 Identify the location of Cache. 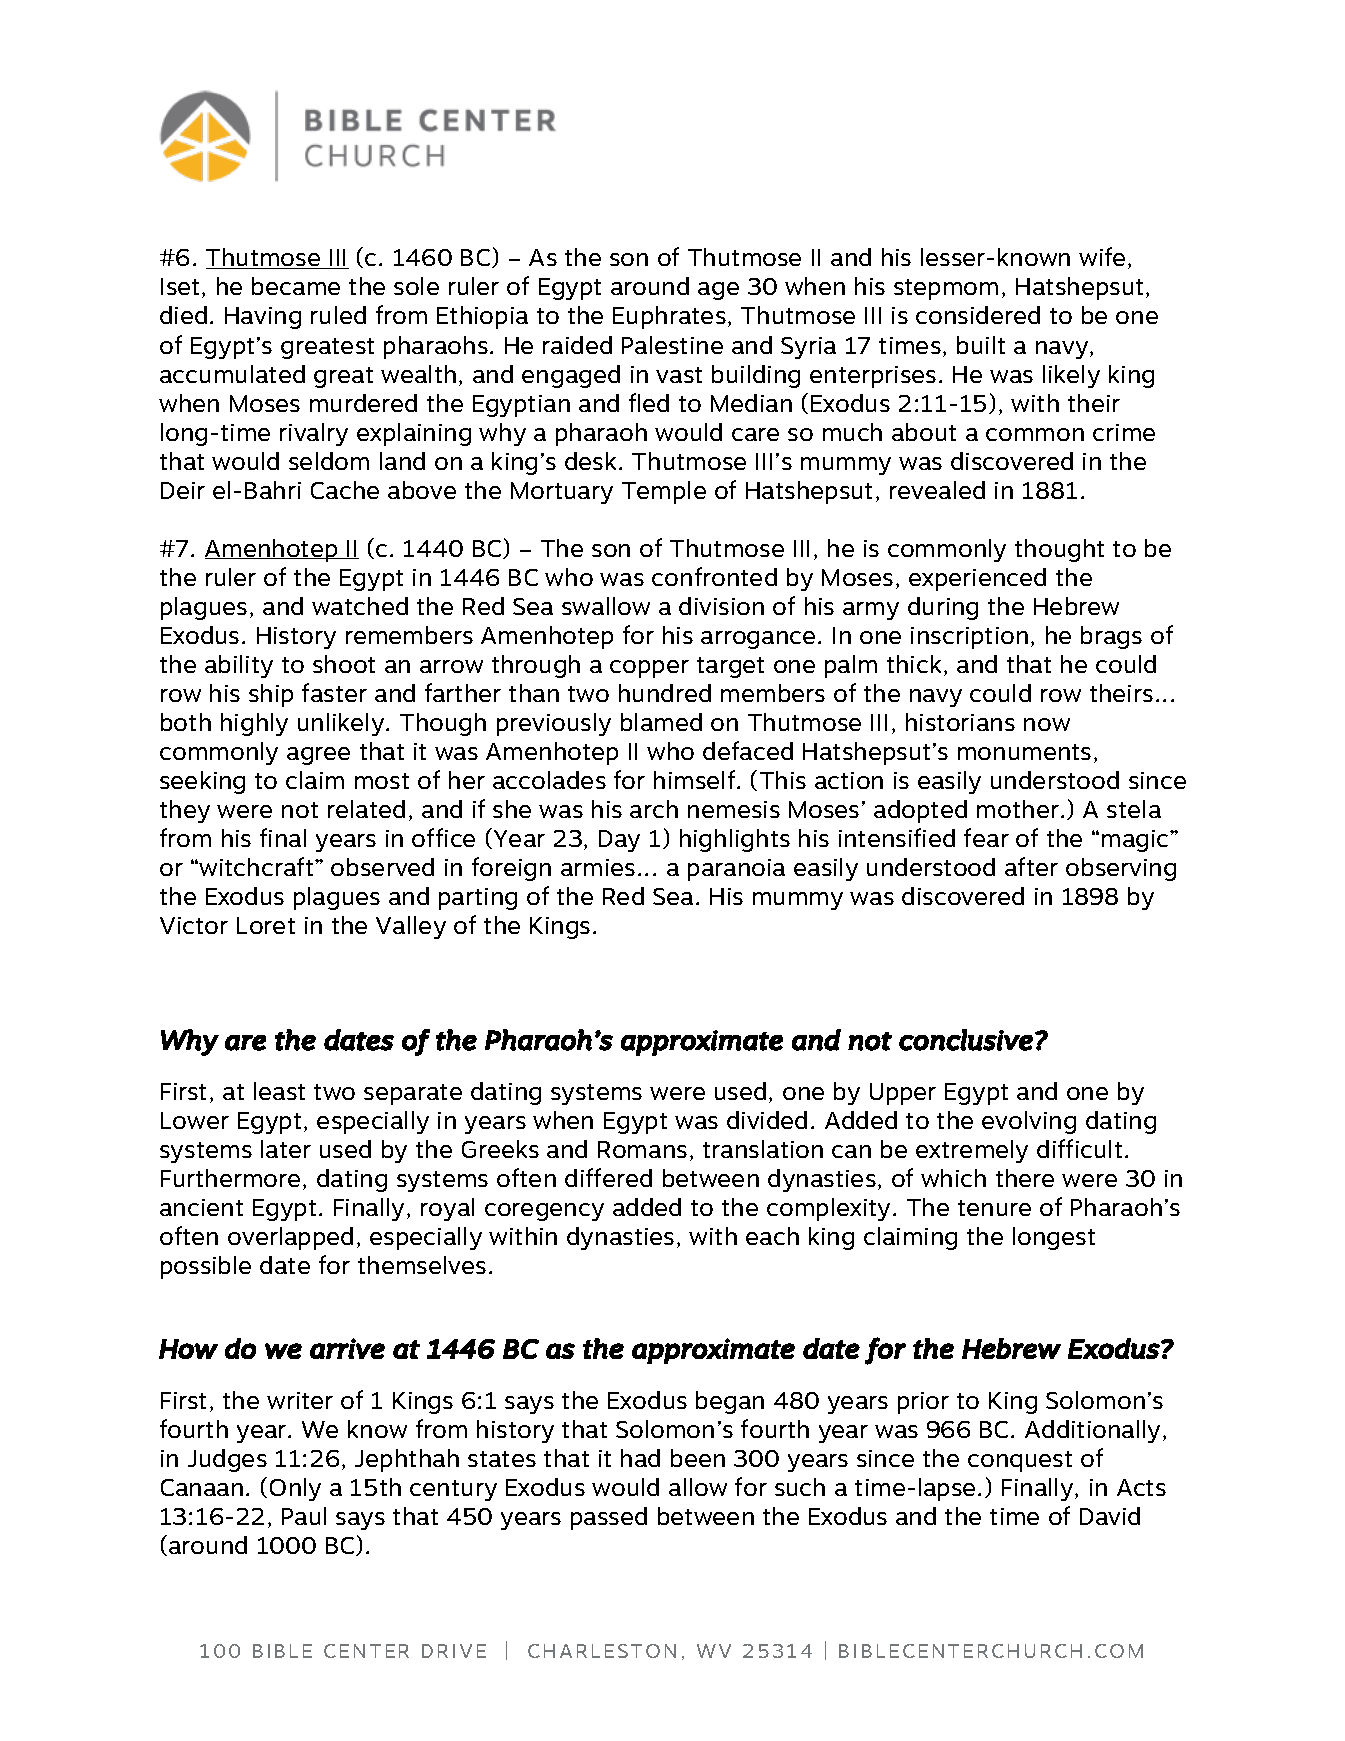
(345, 490).
